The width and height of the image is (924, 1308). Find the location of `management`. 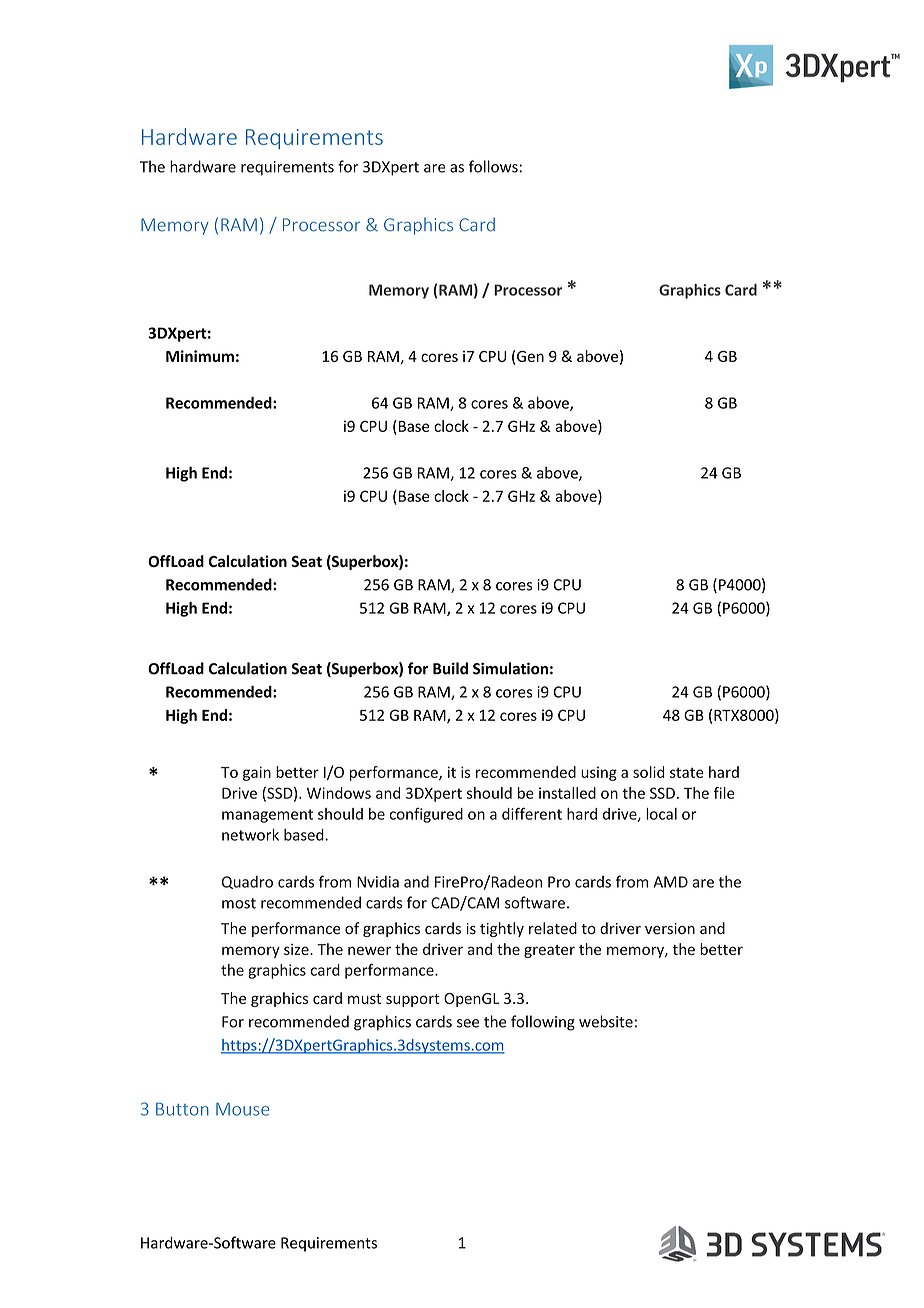

management is located at coordinates (267, 816).
